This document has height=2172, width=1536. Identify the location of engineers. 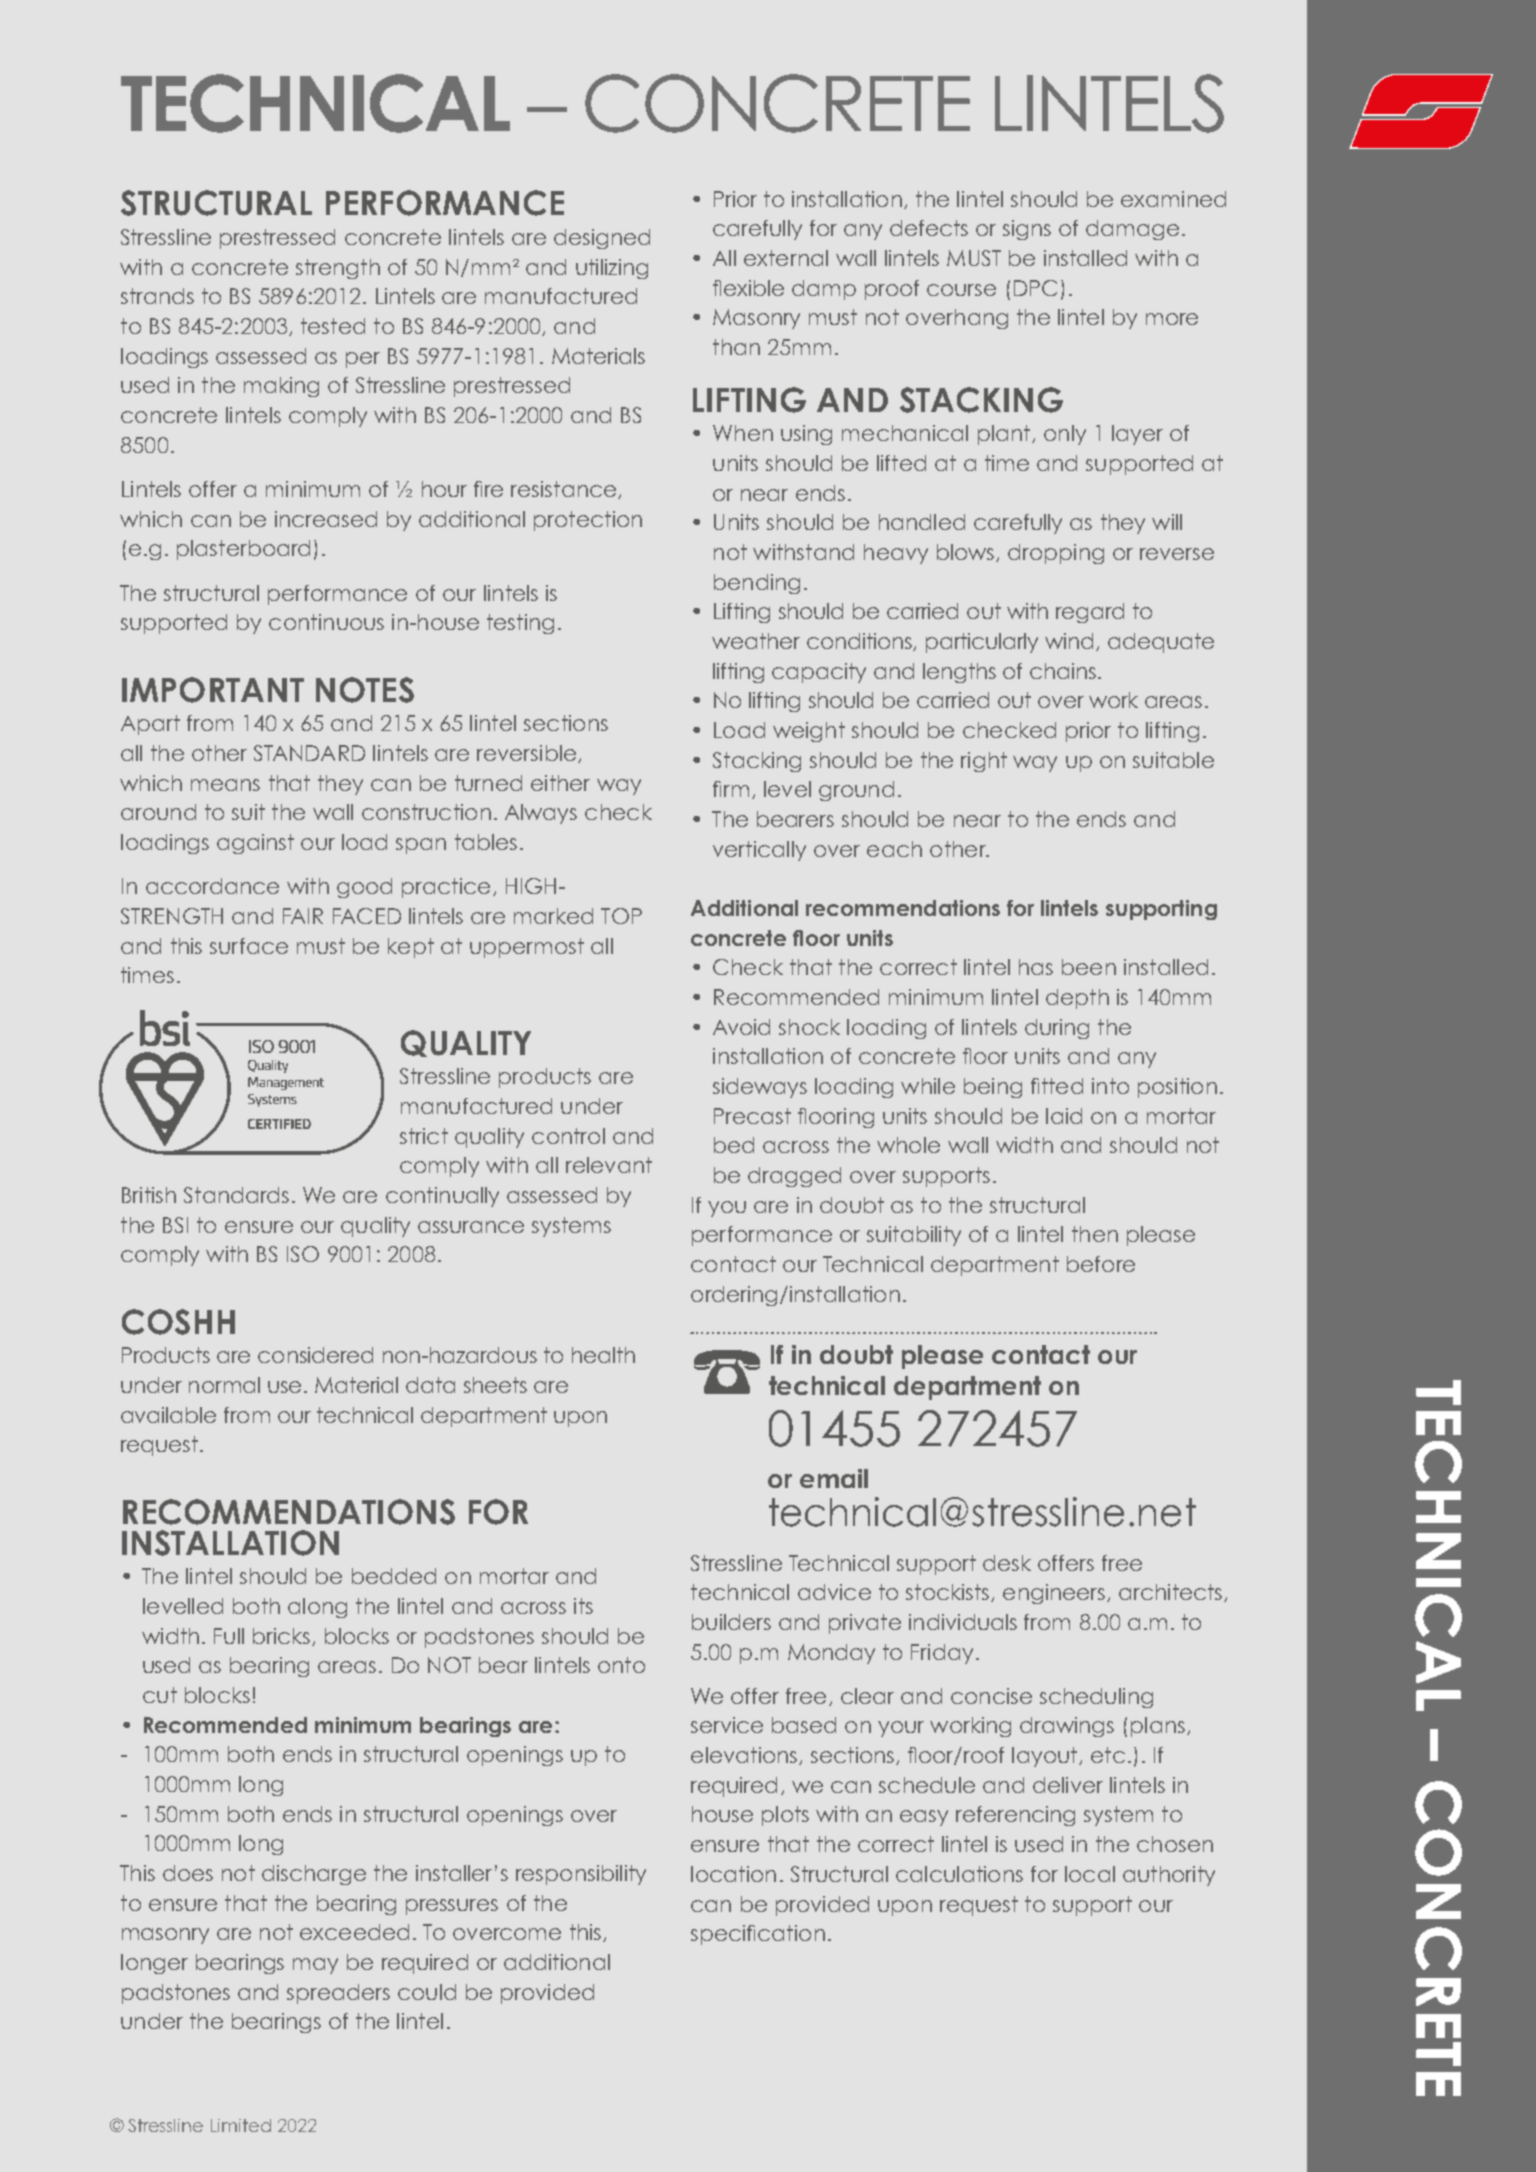
(1055, 1594).
